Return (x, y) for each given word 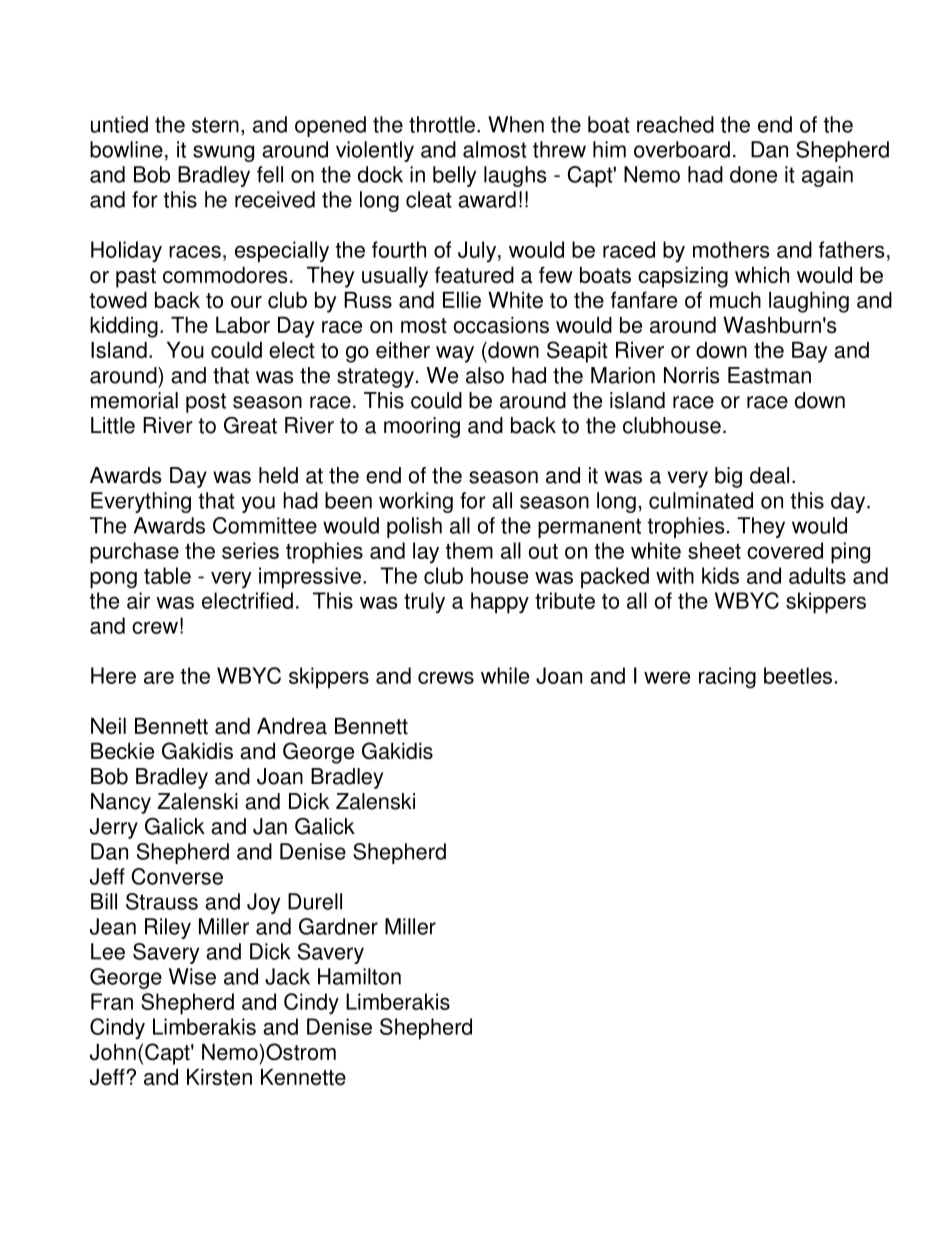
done (753, 174)
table (167, 575)
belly (454, 176)
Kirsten (219, 1077)
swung (223, 153)
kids (720, 575)
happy (500, 603)
